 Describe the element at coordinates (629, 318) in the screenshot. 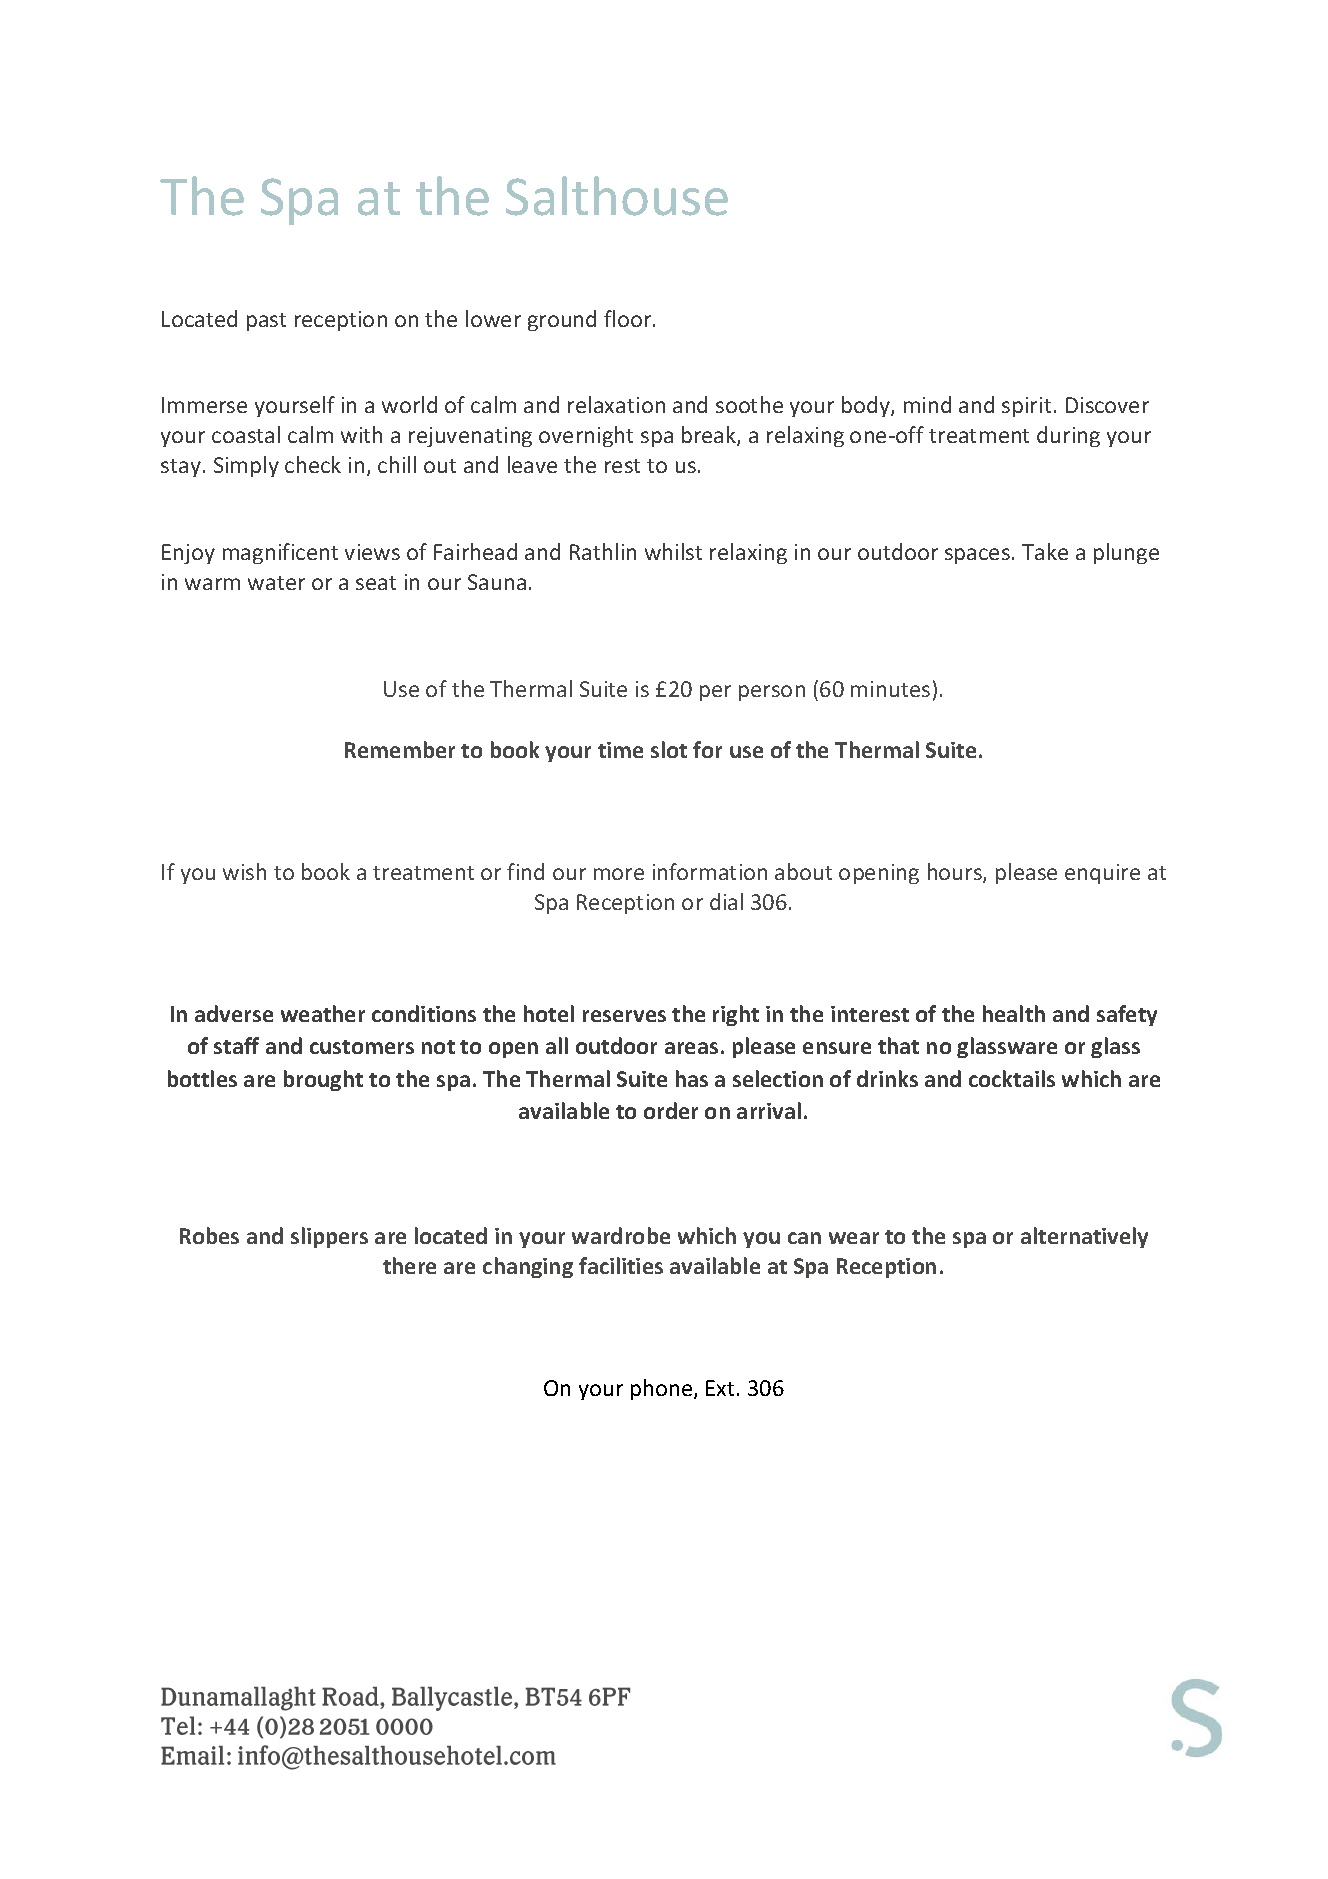

I see `floor` at that location.
